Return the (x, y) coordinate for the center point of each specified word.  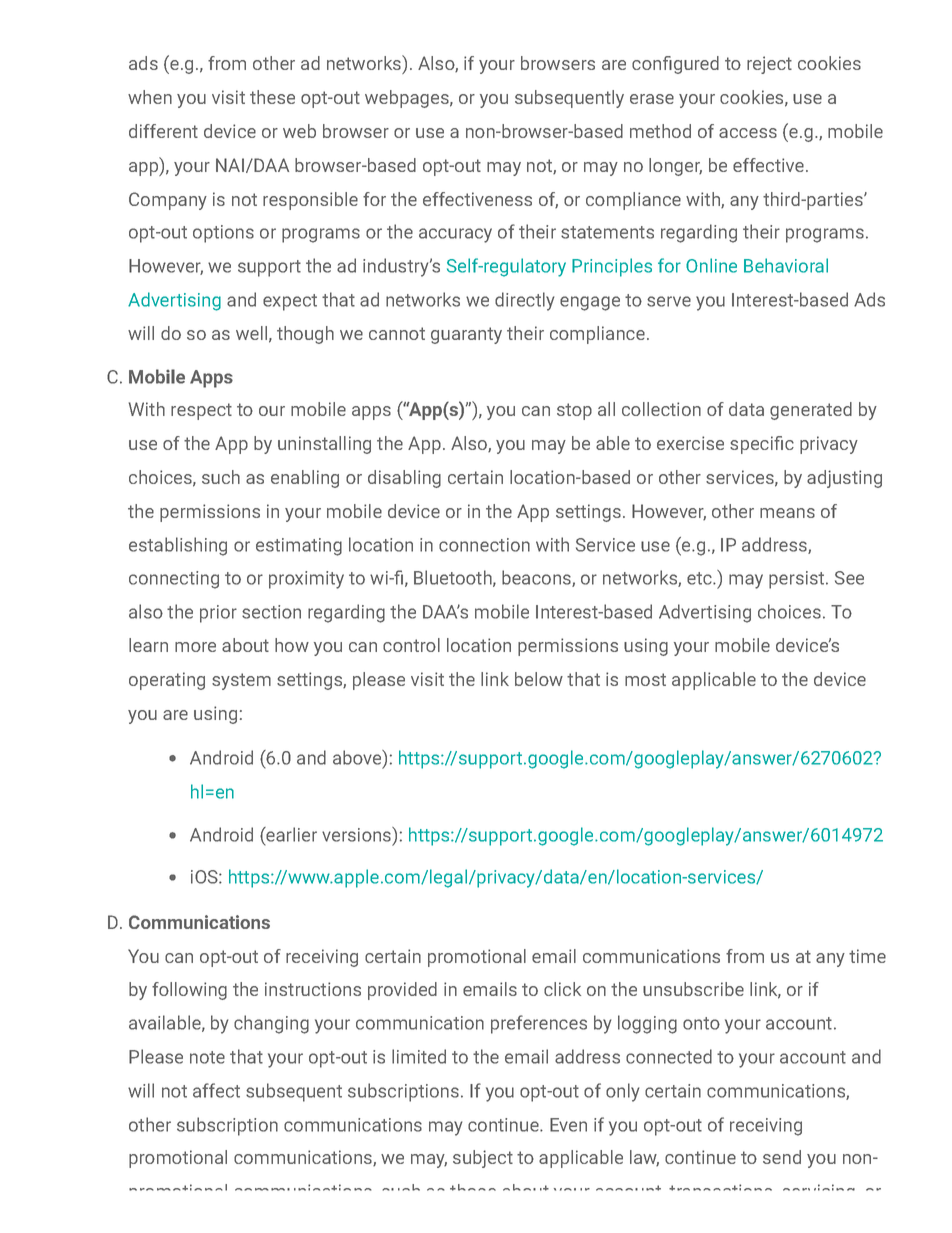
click (562, 989)
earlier (290, 834)
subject (483, 1159)
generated (811, 411)
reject (769, 65)
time (867, 956)
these (272, 97)
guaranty (466, 335)
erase (652, 99)
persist (798, 580)
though (305, 335)
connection (484, 545)
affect (216, 1090)
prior (218, 614)
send (782, 1157)
